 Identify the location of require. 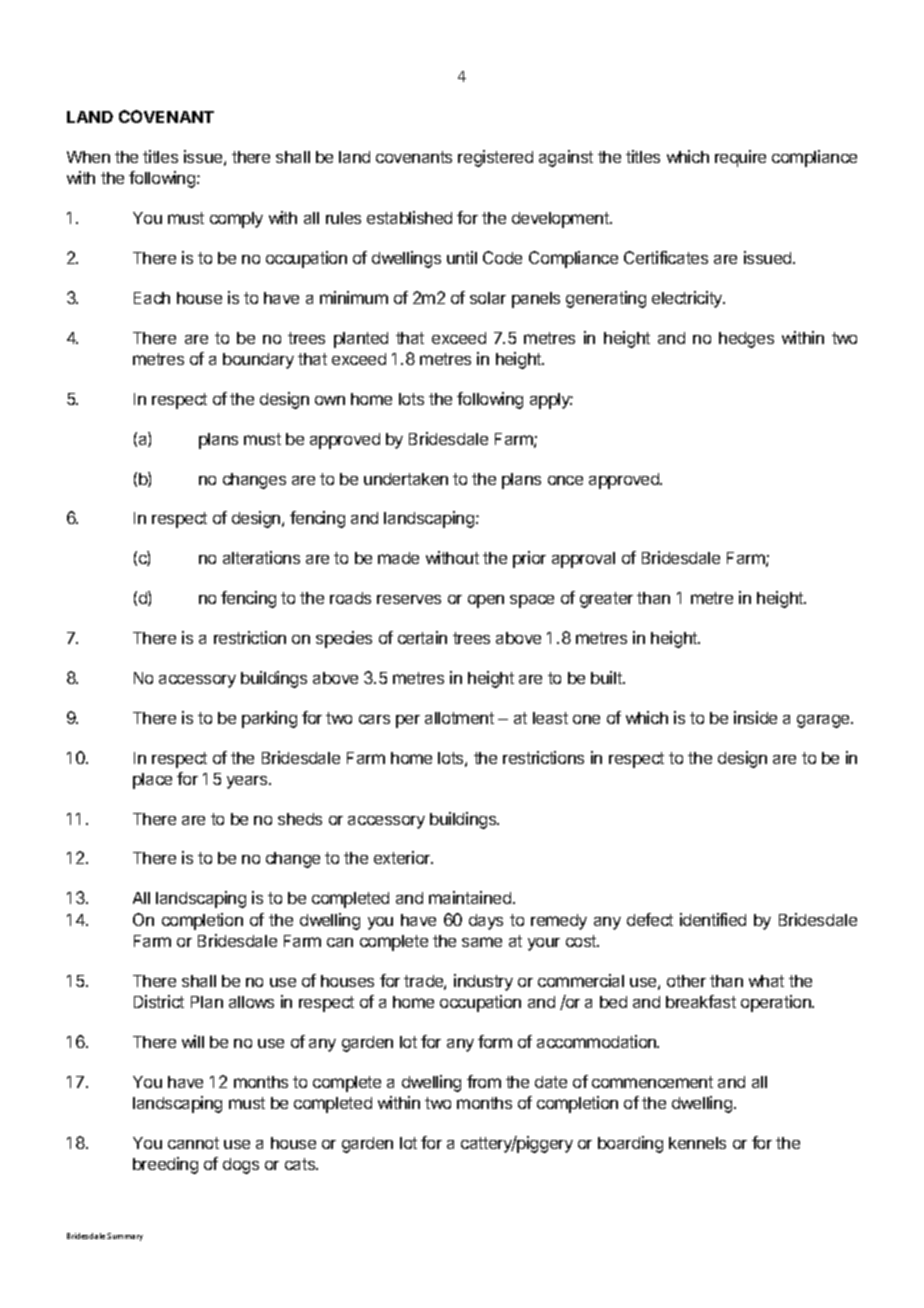
(740, 158).
